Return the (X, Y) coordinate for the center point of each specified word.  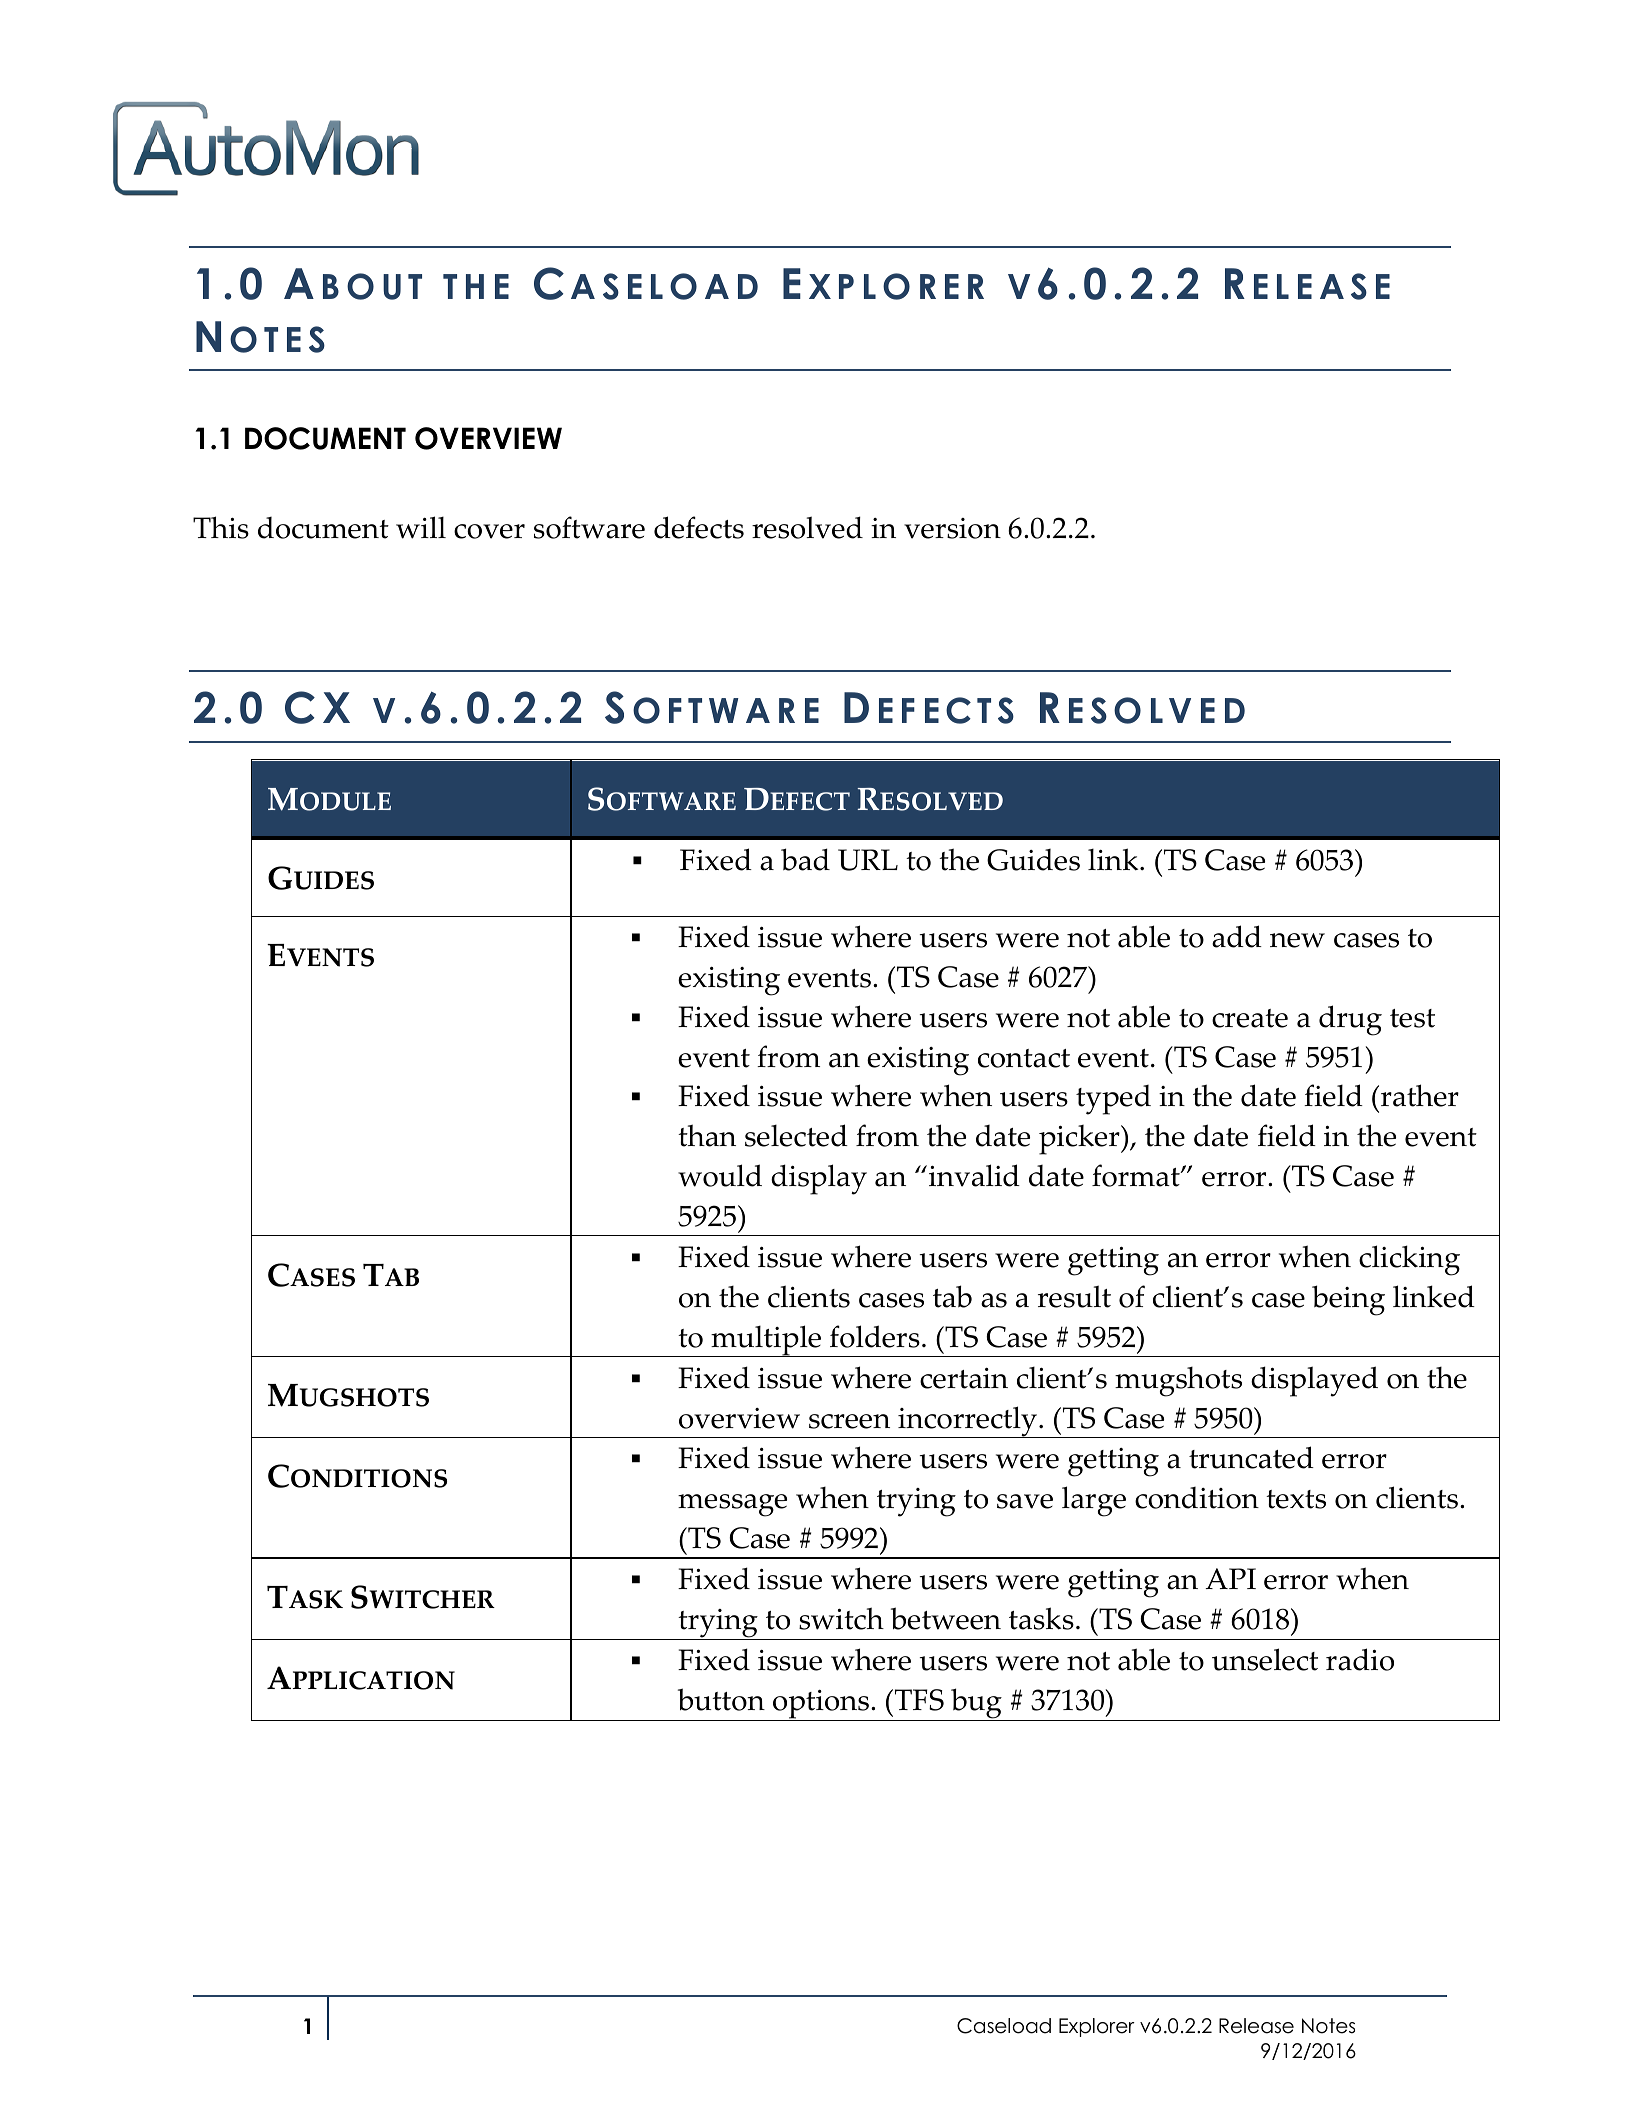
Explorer (1097, 2027)
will (421, 527)
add (1237, 936)
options (821, 1705)
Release (1256, 2026)
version (952, 528)
